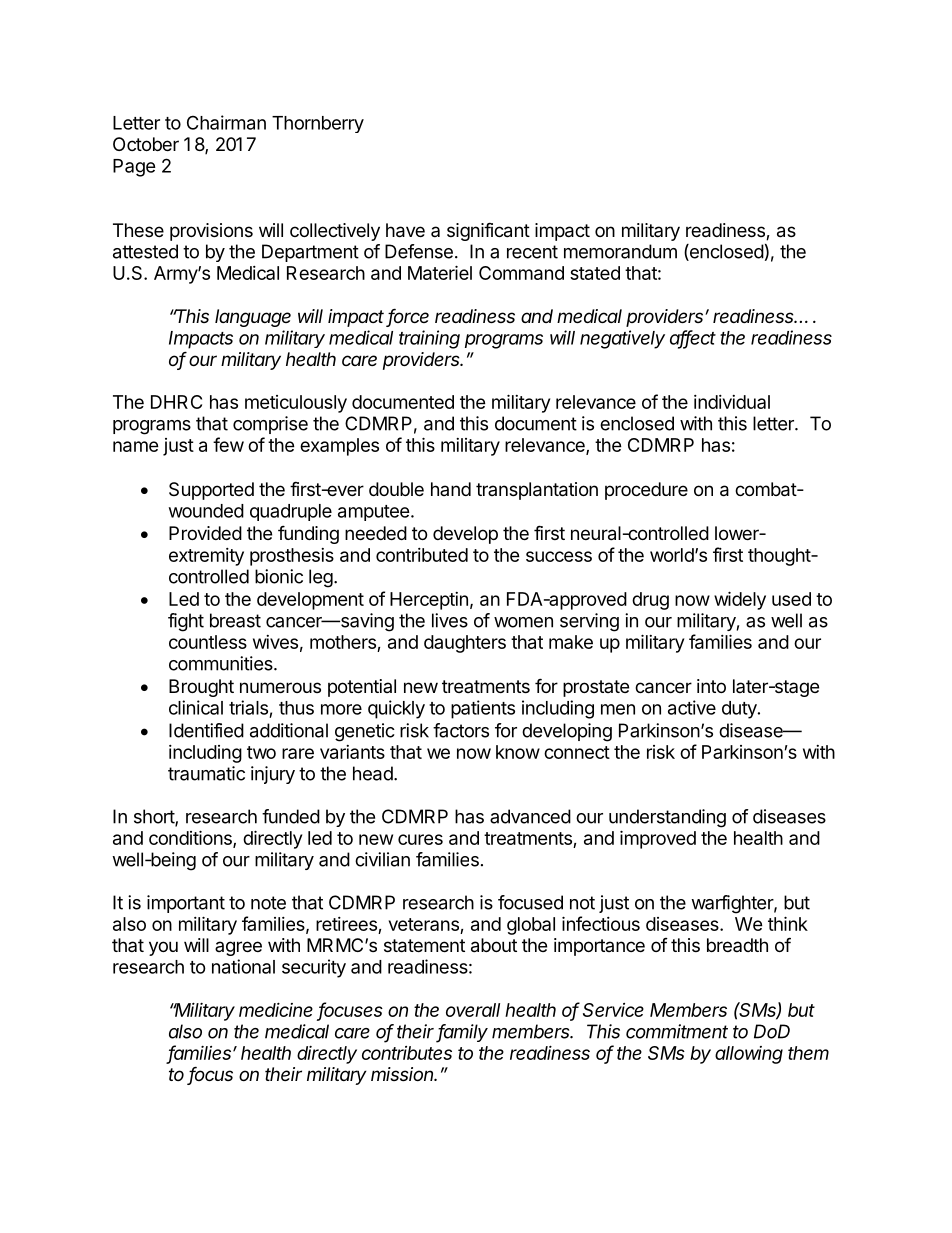 The width and height of the screenshot is (952, 1233). What do you see at coordinates (226, 122) in the screenshot?
I see `Chairman` at bounding box center [226, 122].
